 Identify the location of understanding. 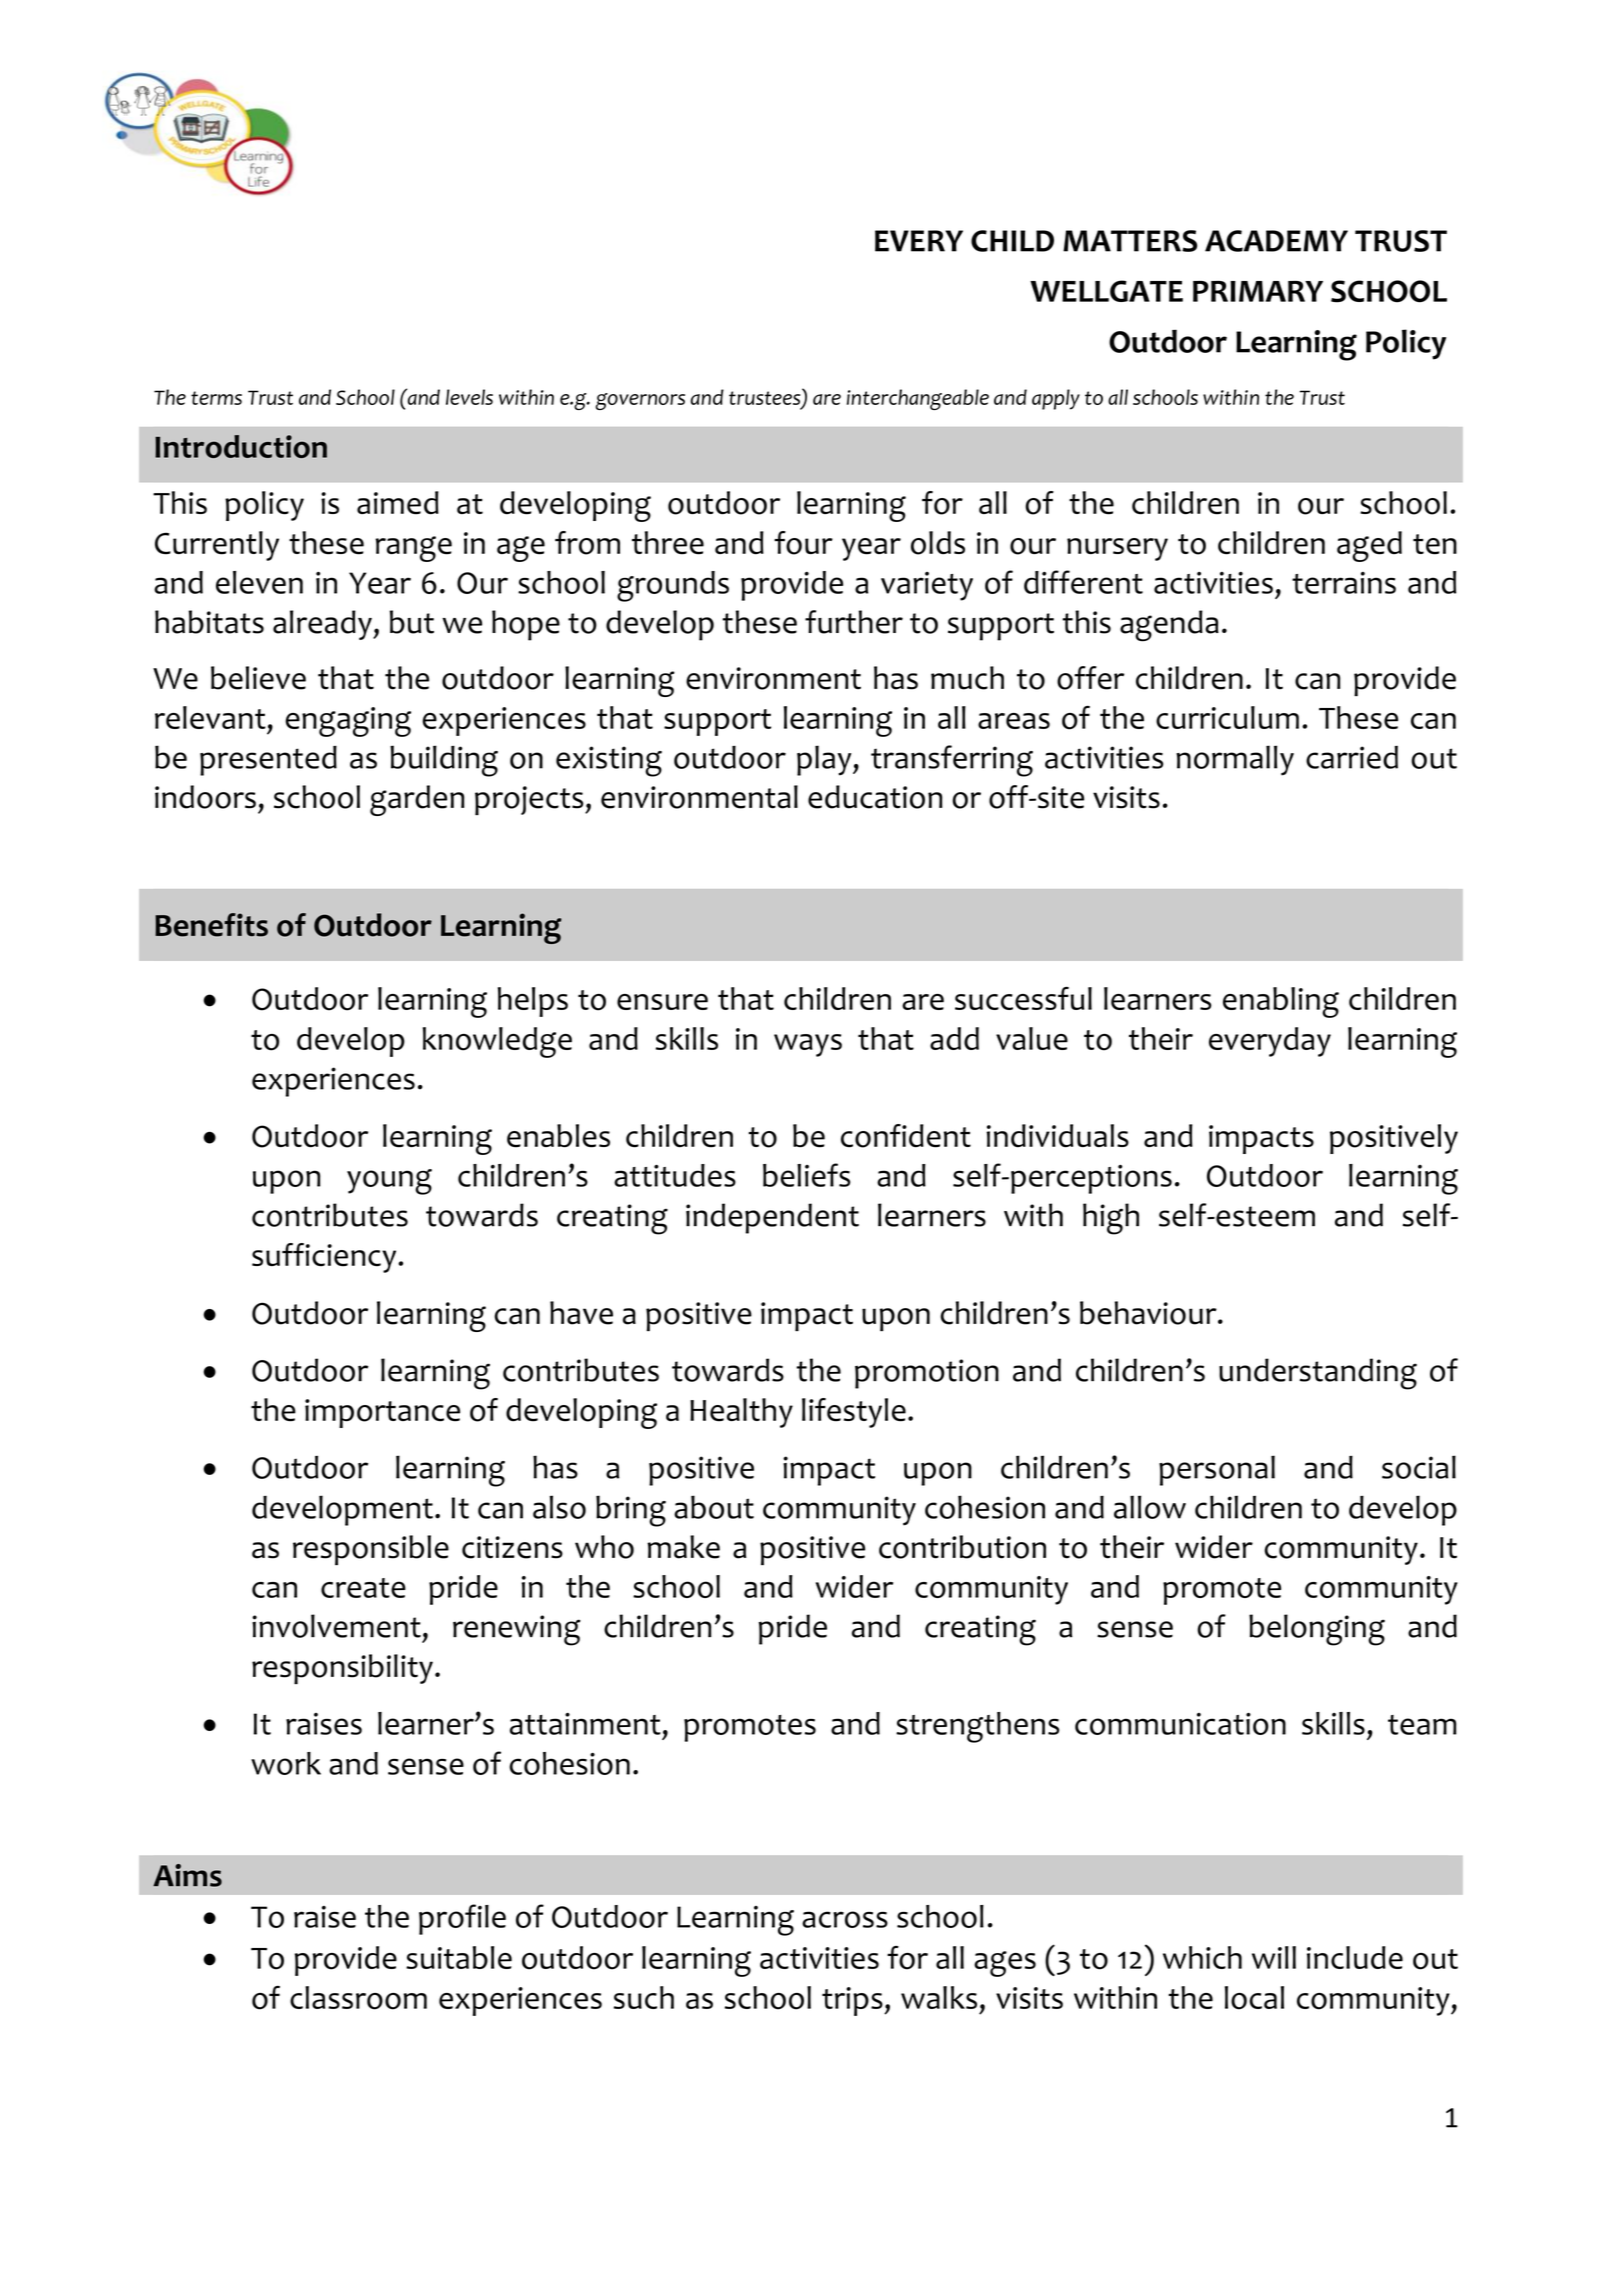
(1318, 1374).
